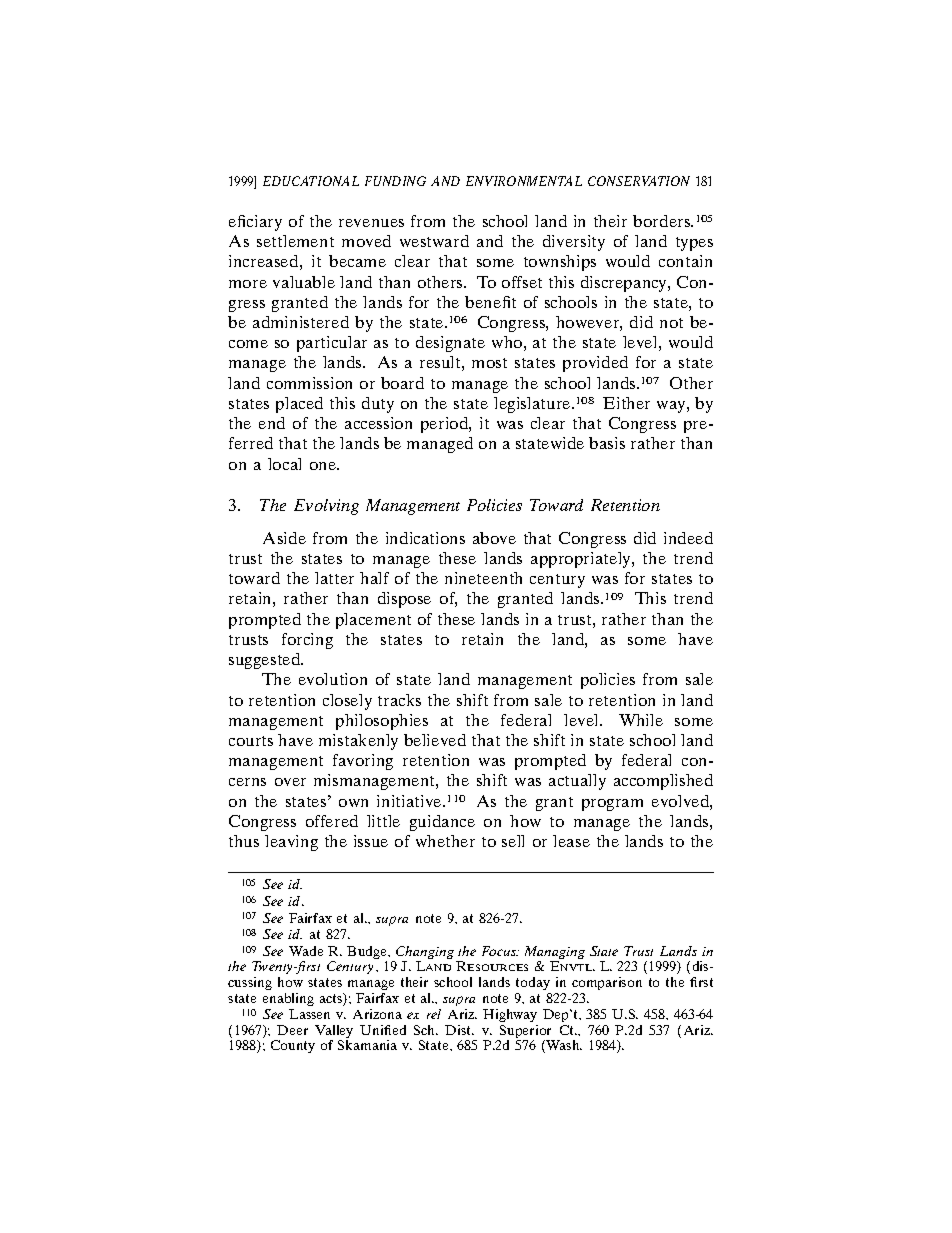 This page has width=952, height=1233. I want to click on Dist, so click(459, 1030).
